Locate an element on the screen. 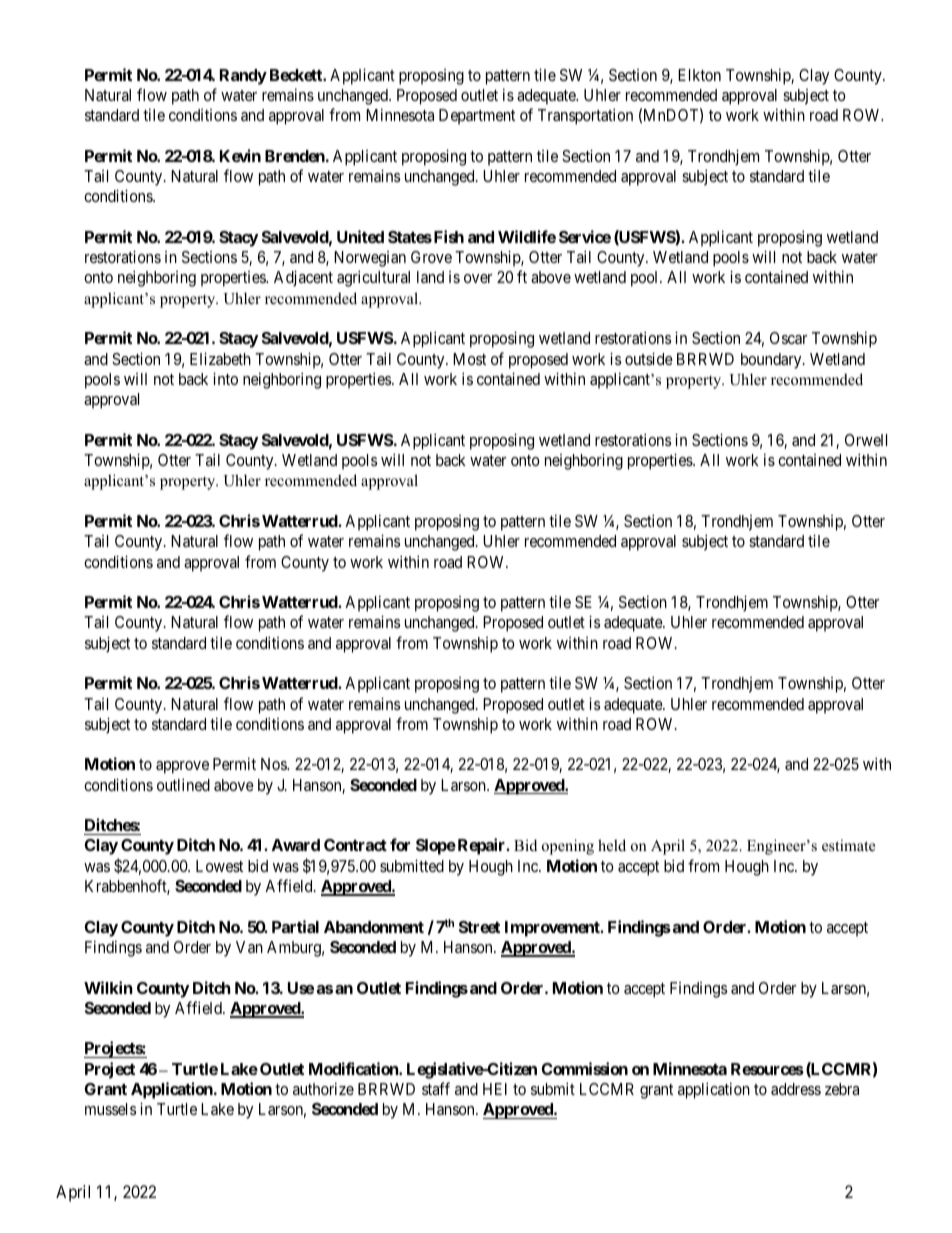  outlined is located at coordinates (183, 784).
